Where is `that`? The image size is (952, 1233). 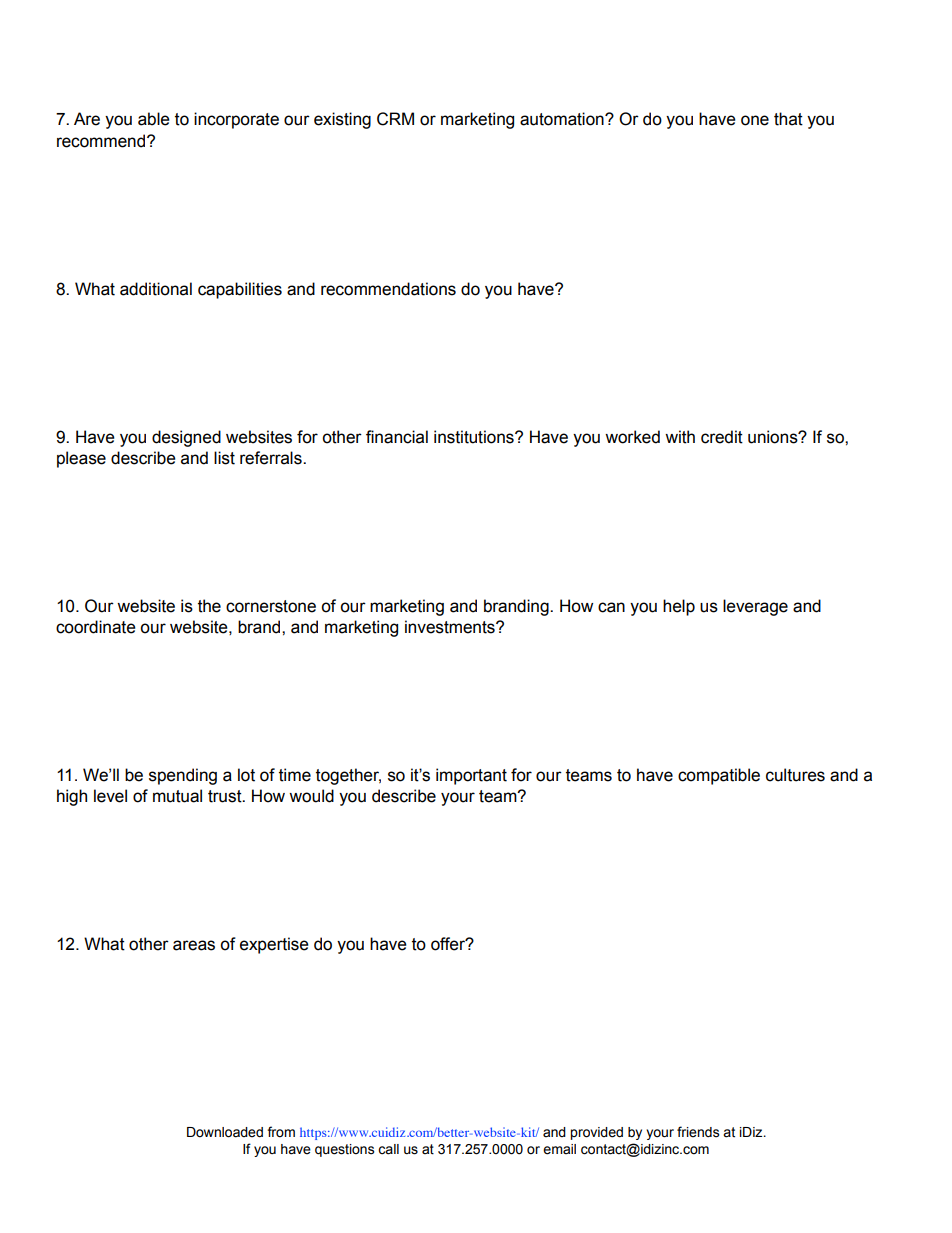 that is located at coordinates (788, 119).
